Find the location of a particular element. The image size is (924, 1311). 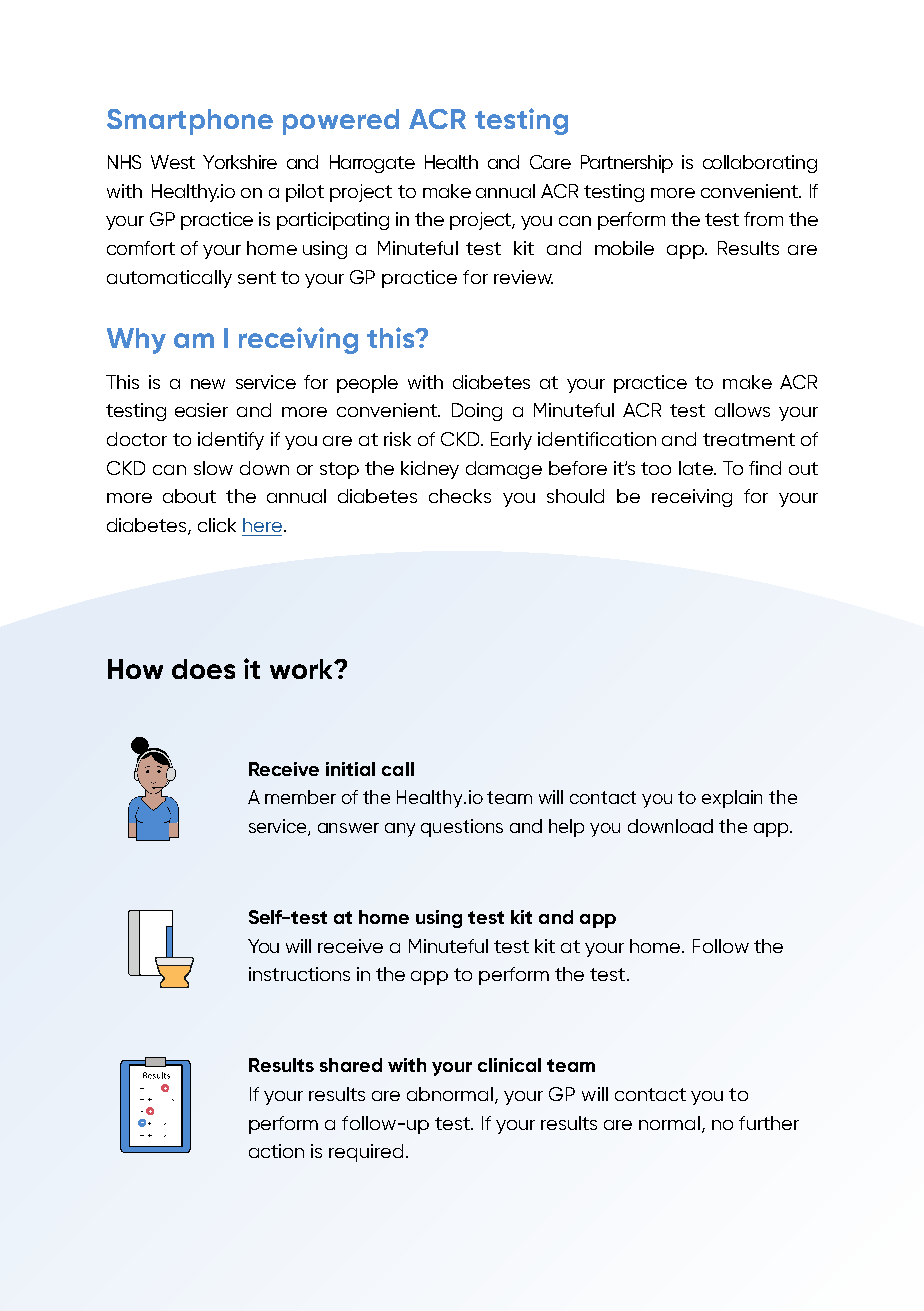

work is located at coordinates (302, 669).
